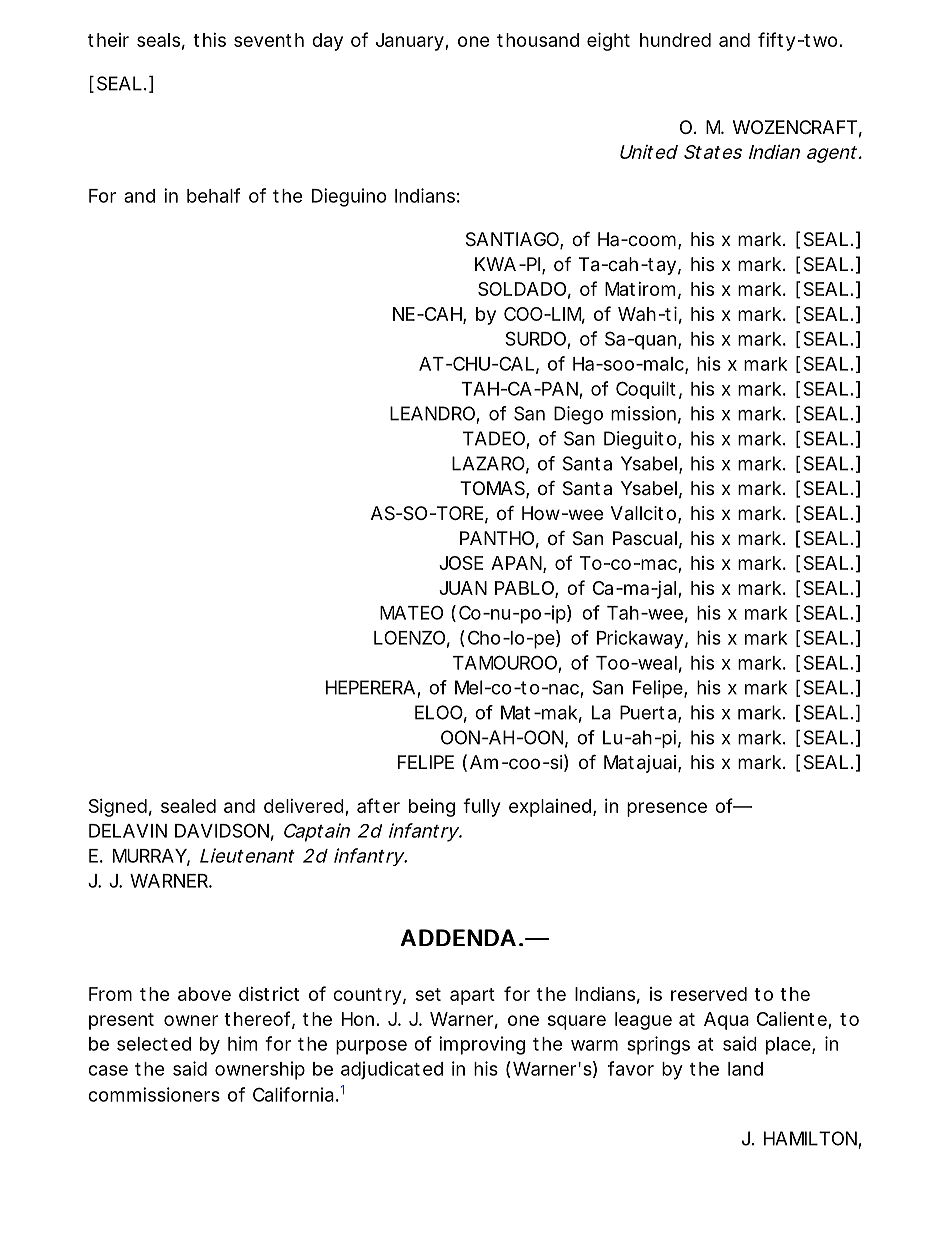 Image resolution: width=952 pixels, height=1233 pixels. What do you see at coordinates (512, 239) in the screenshot?
I see `SANTIAGO` at bounding box center [512, 239].
